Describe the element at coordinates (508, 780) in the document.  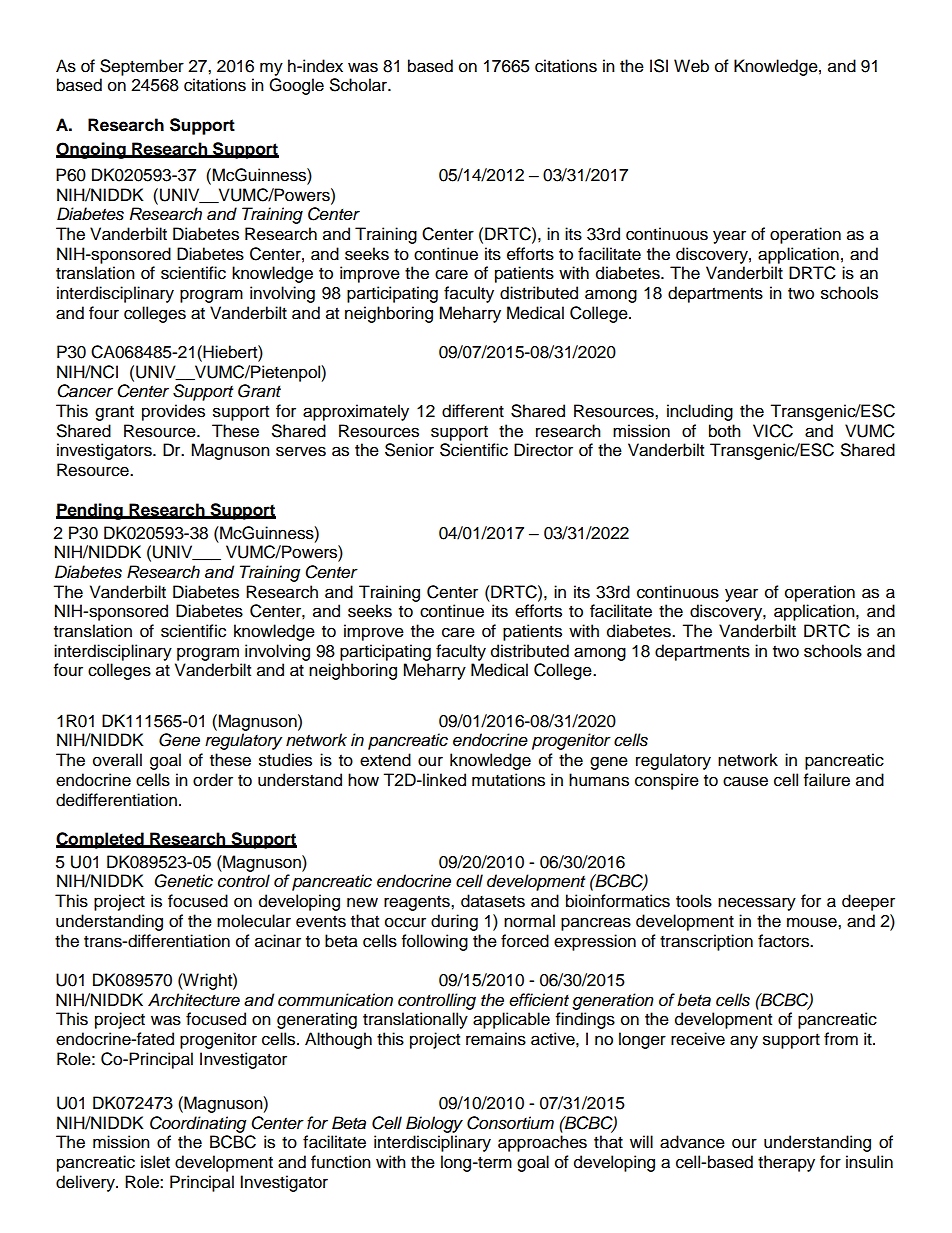
I see `mutations` at that location.
